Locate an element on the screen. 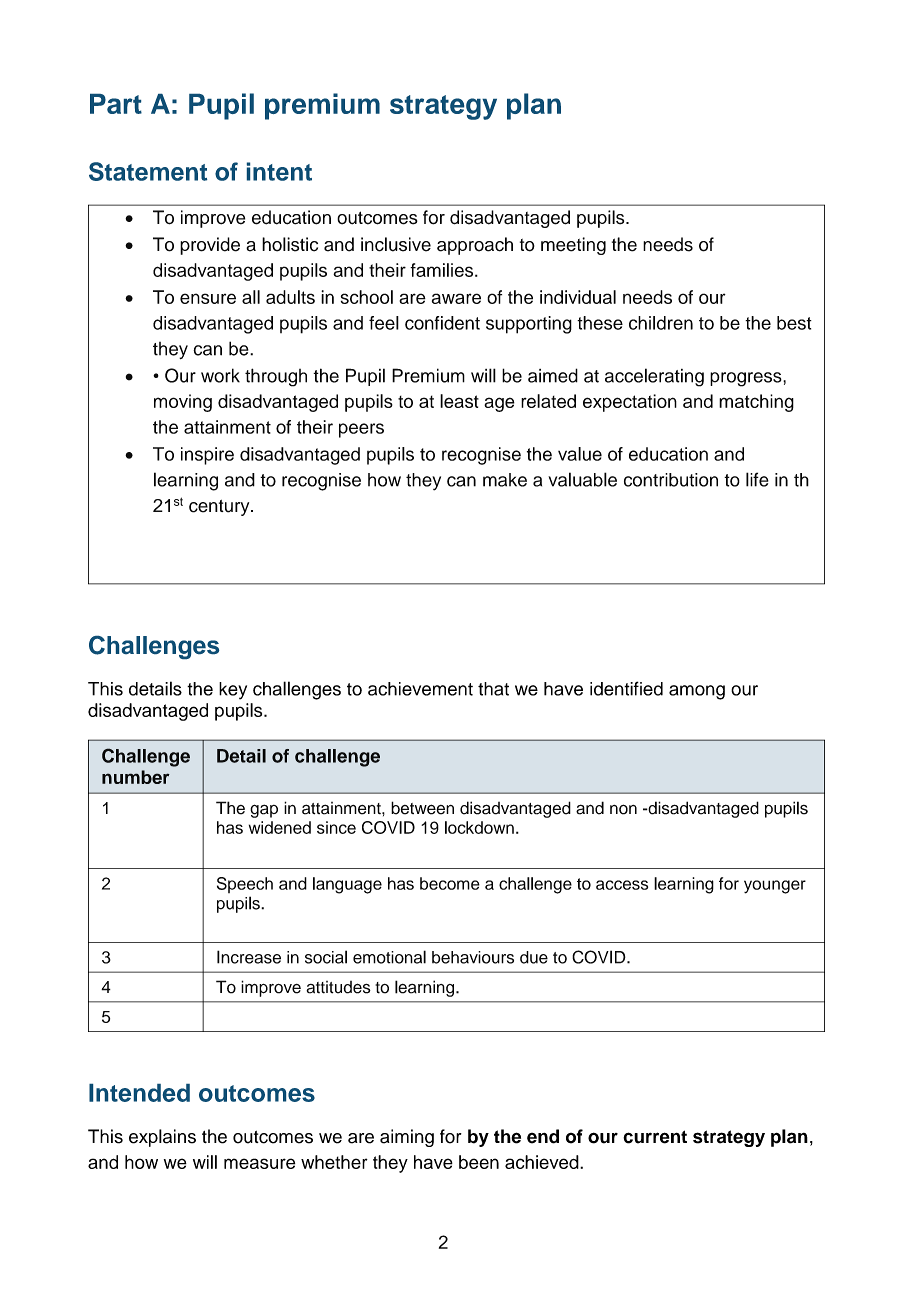 Image resolution: width=924 pixels, height=1308 pixels. current is located at coordinates (655, 1137).
